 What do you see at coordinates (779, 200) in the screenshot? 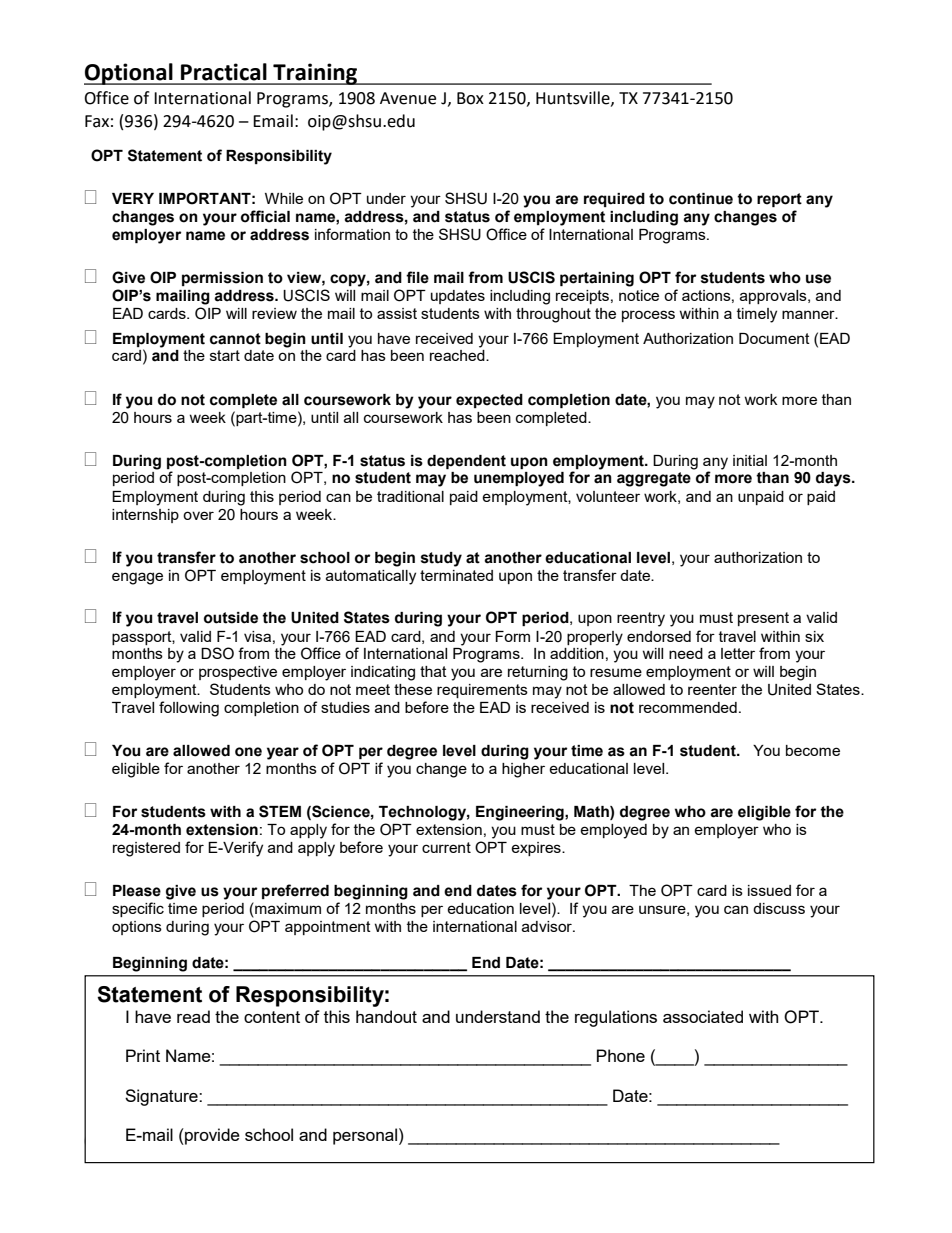
I see `report` at bounding box center [779, 200].
